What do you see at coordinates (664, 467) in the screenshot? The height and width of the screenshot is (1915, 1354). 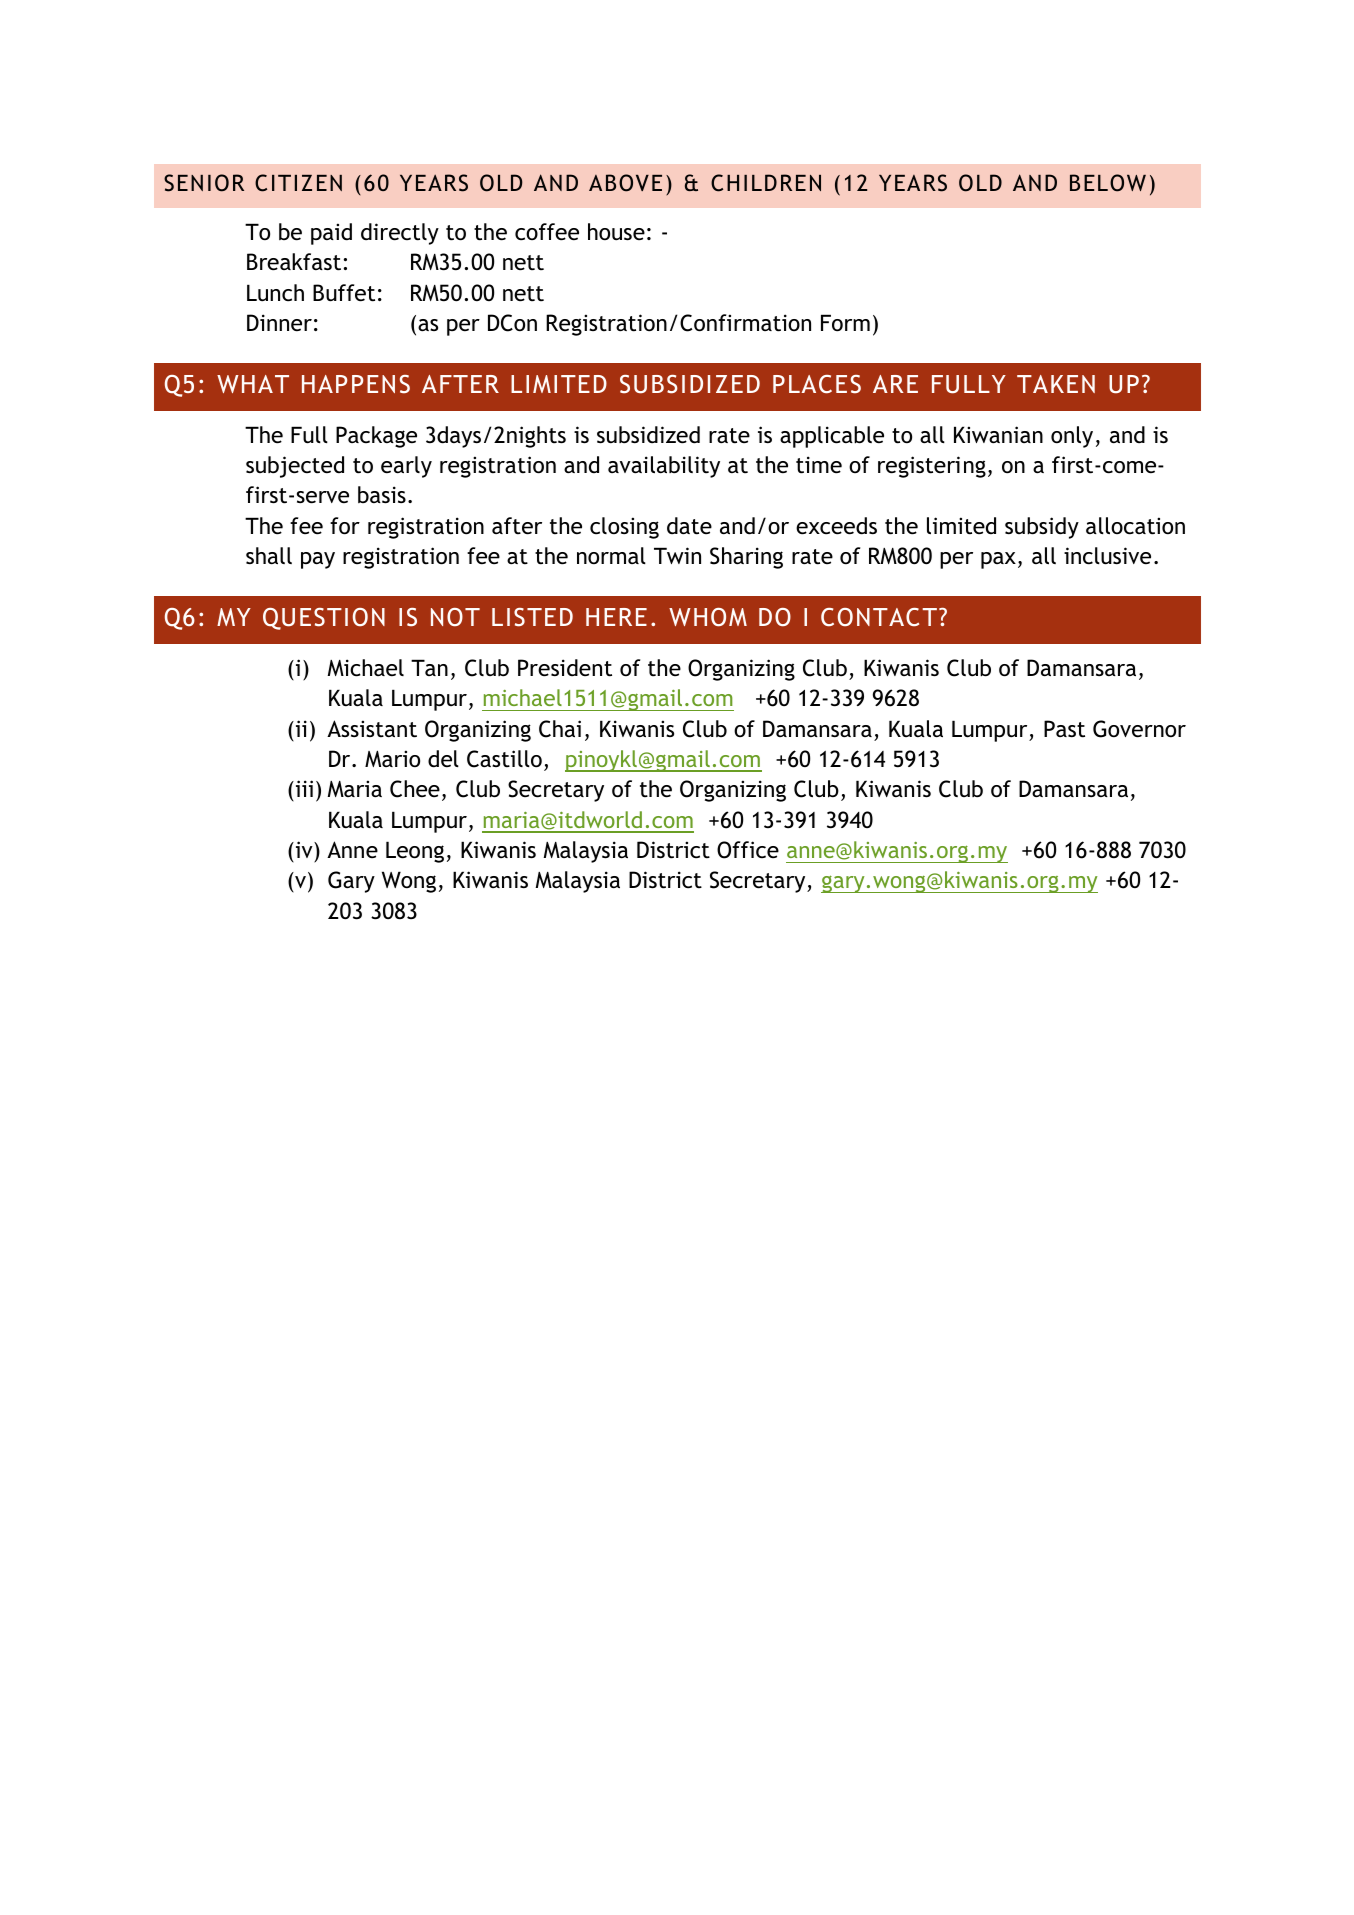 I see `availability` at bounding box center [664, 467].
